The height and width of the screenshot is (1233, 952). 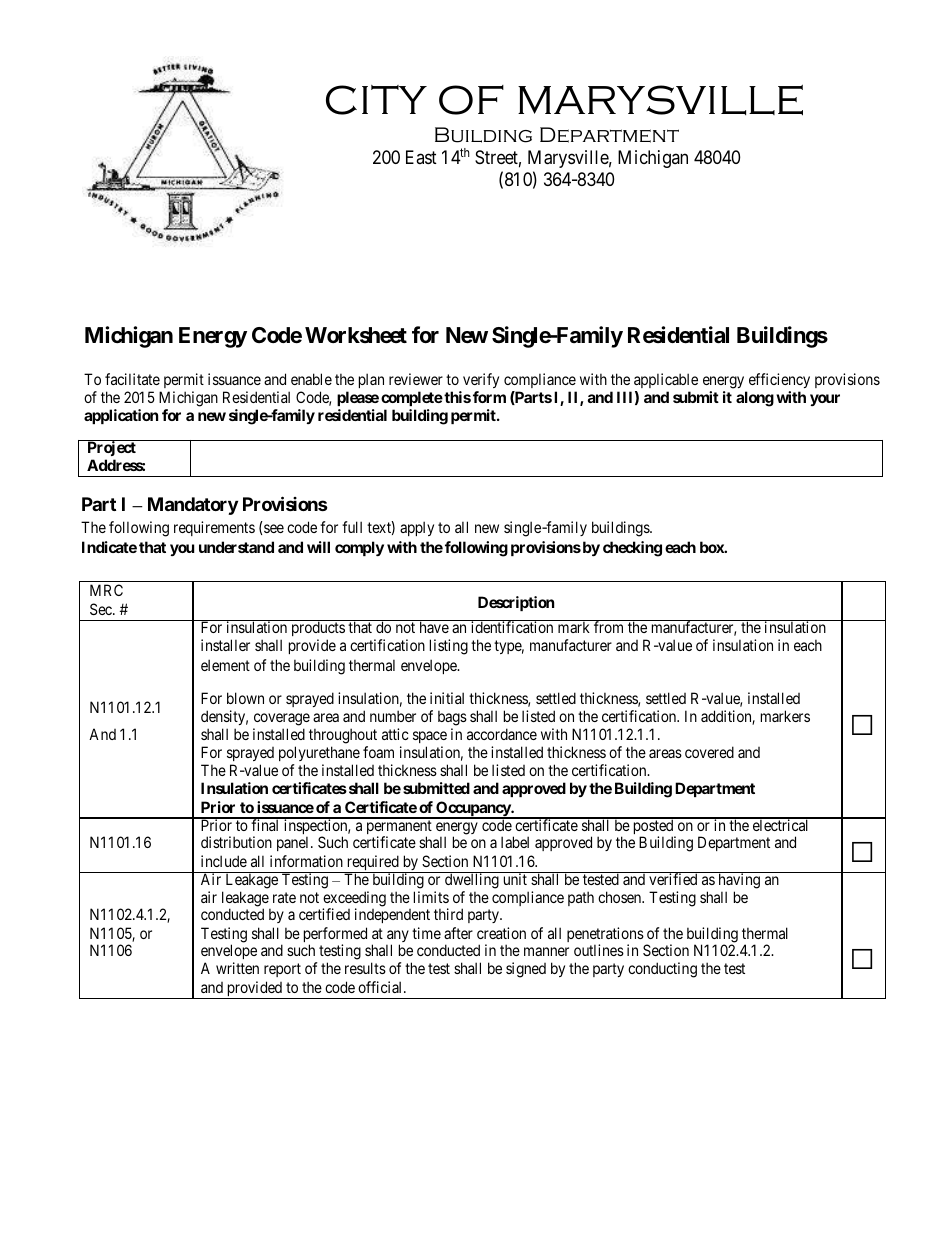 What do you see at coordinates (666, 380) in the screenshot?
I see `applicable` at bounding box center [666, 380].
